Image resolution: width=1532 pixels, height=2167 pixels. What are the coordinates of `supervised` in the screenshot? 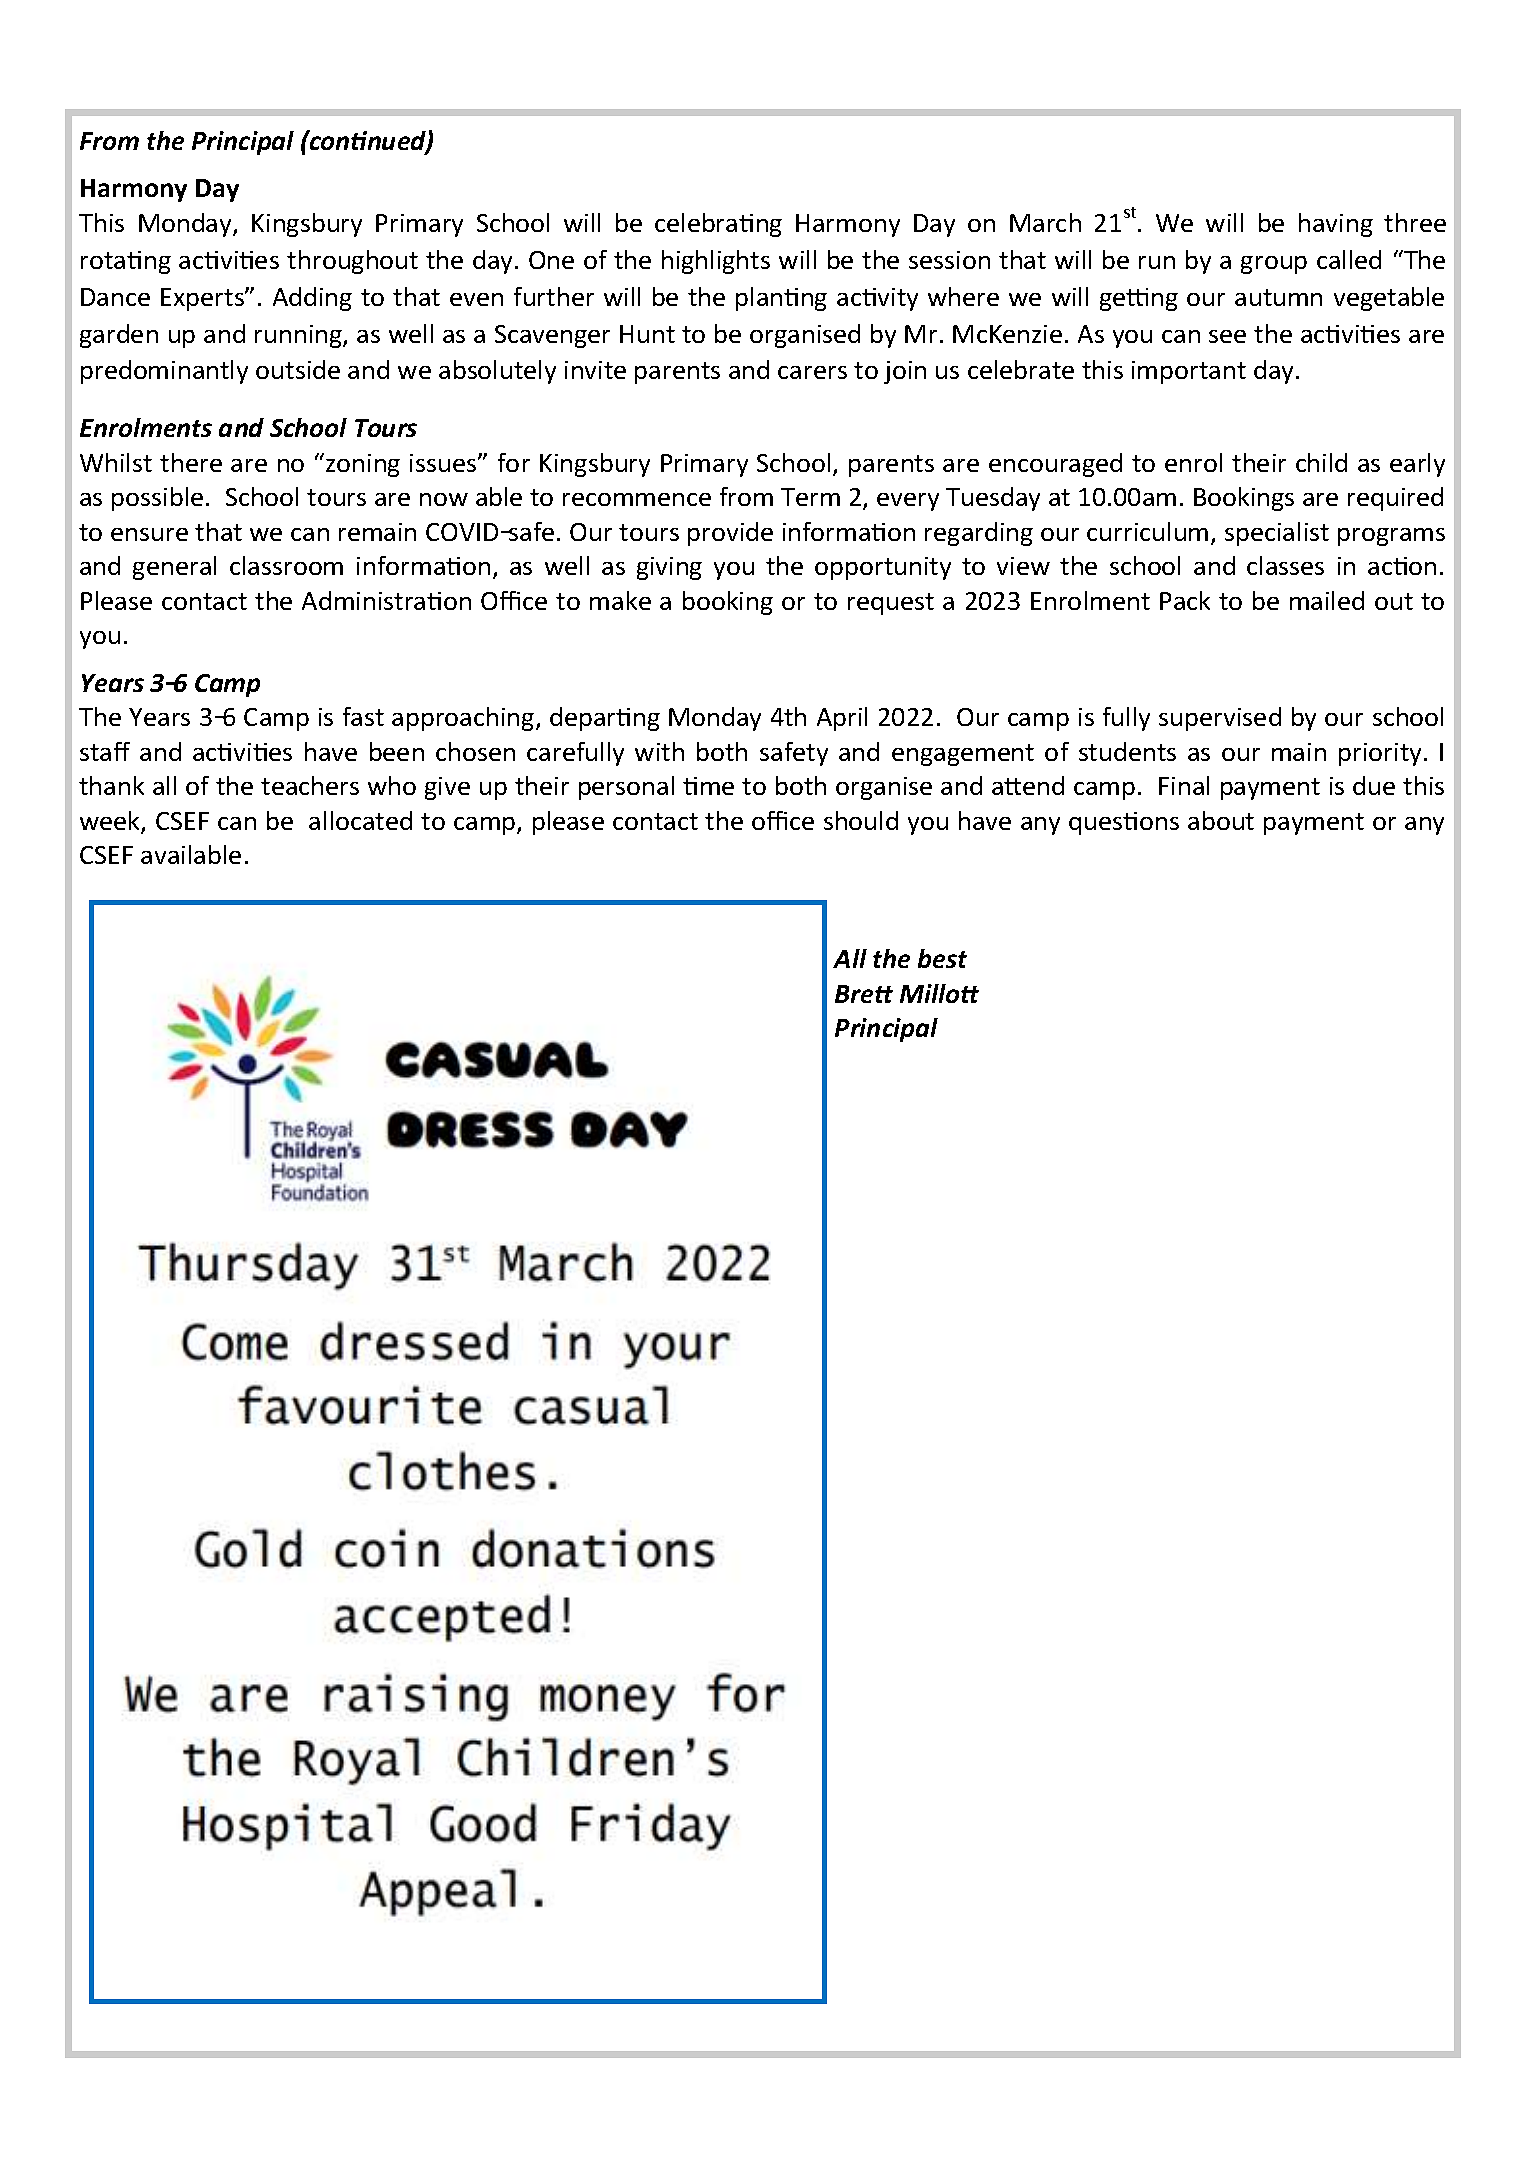 It's located at (1220, 719).
